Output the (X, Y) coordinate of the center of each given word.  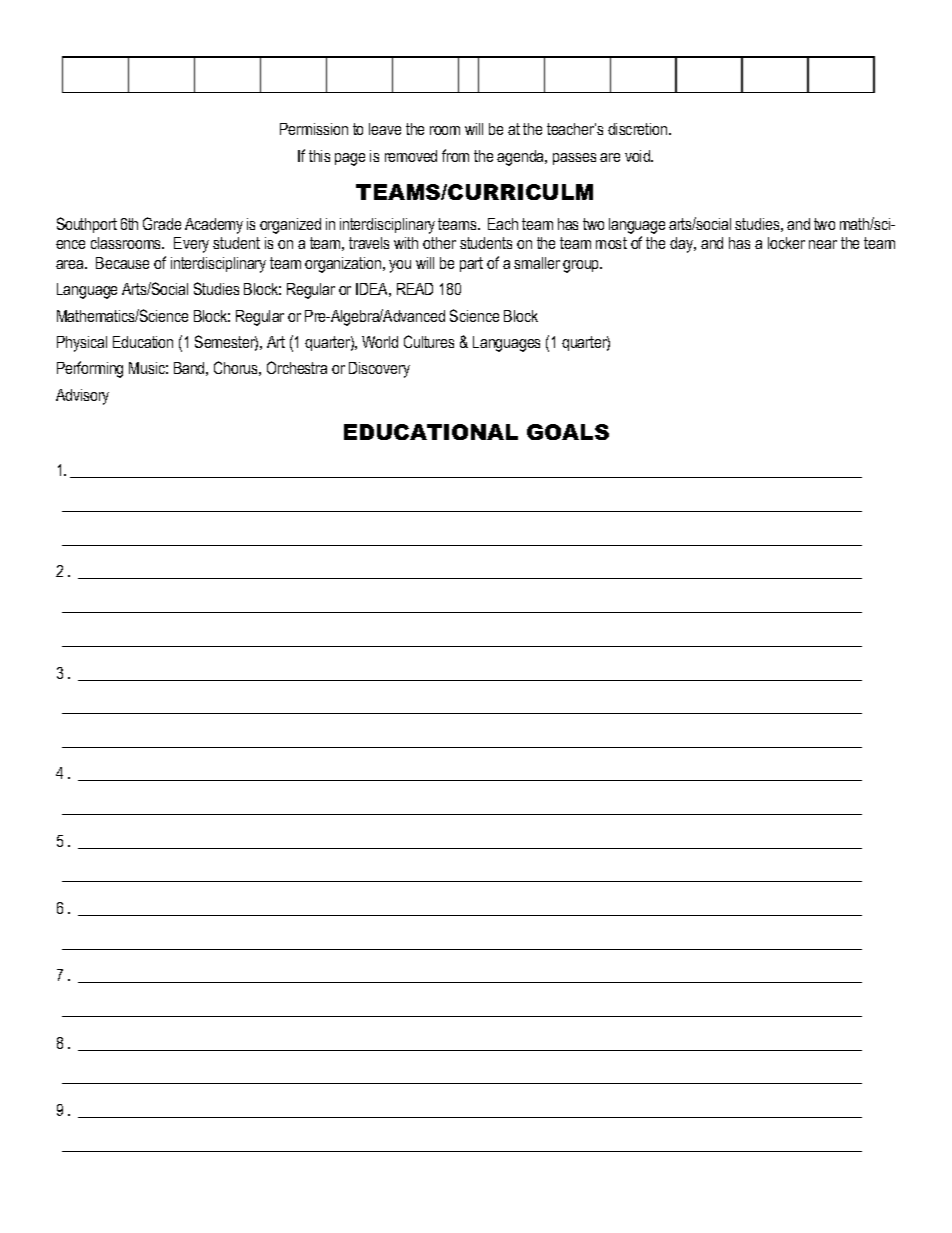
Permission (314, 129)
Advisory (82, 397)
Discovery (379, 370)
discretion (639, 129)
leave (385, 129)
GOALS (568, 432)
